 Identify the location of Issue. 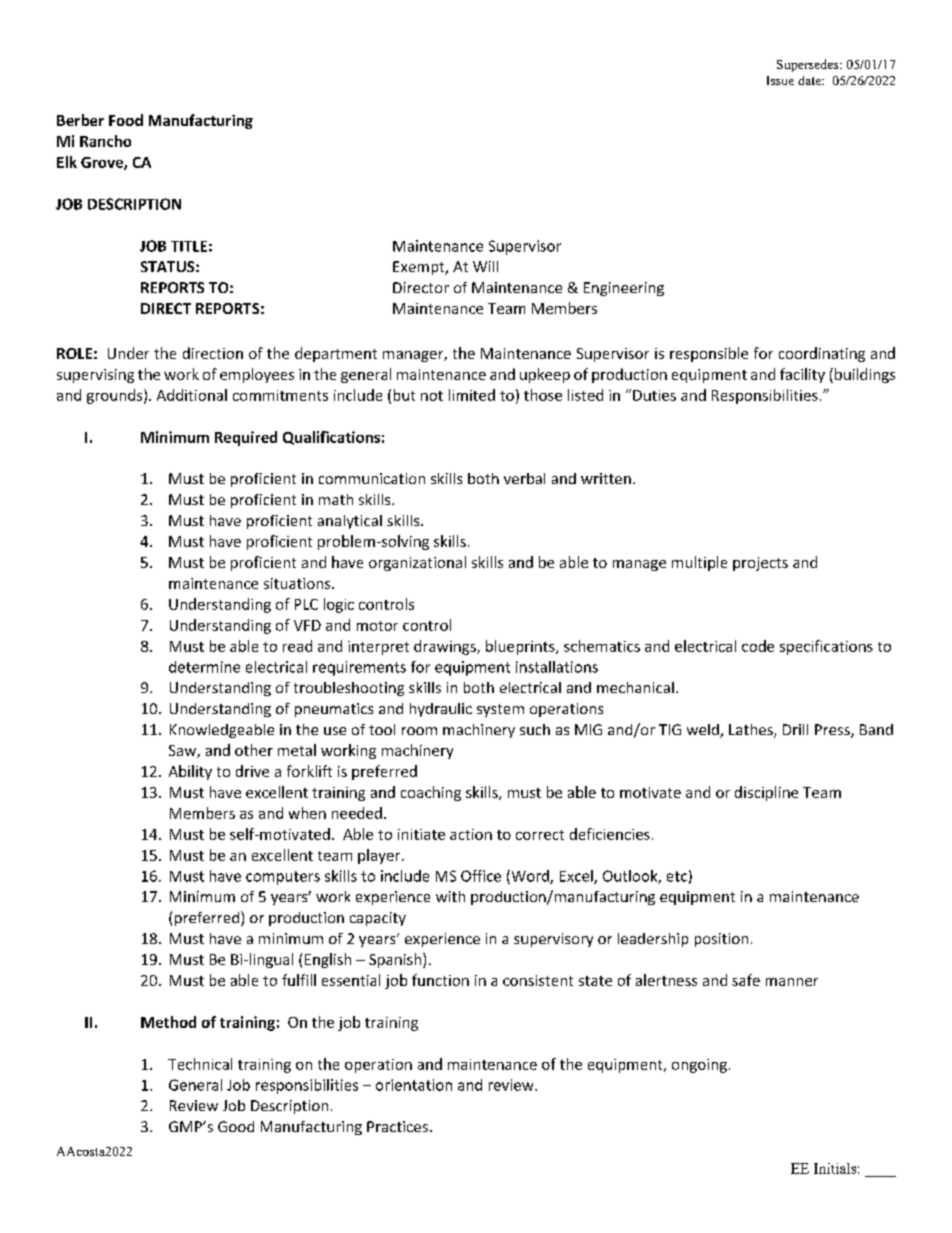
(780, 80).
